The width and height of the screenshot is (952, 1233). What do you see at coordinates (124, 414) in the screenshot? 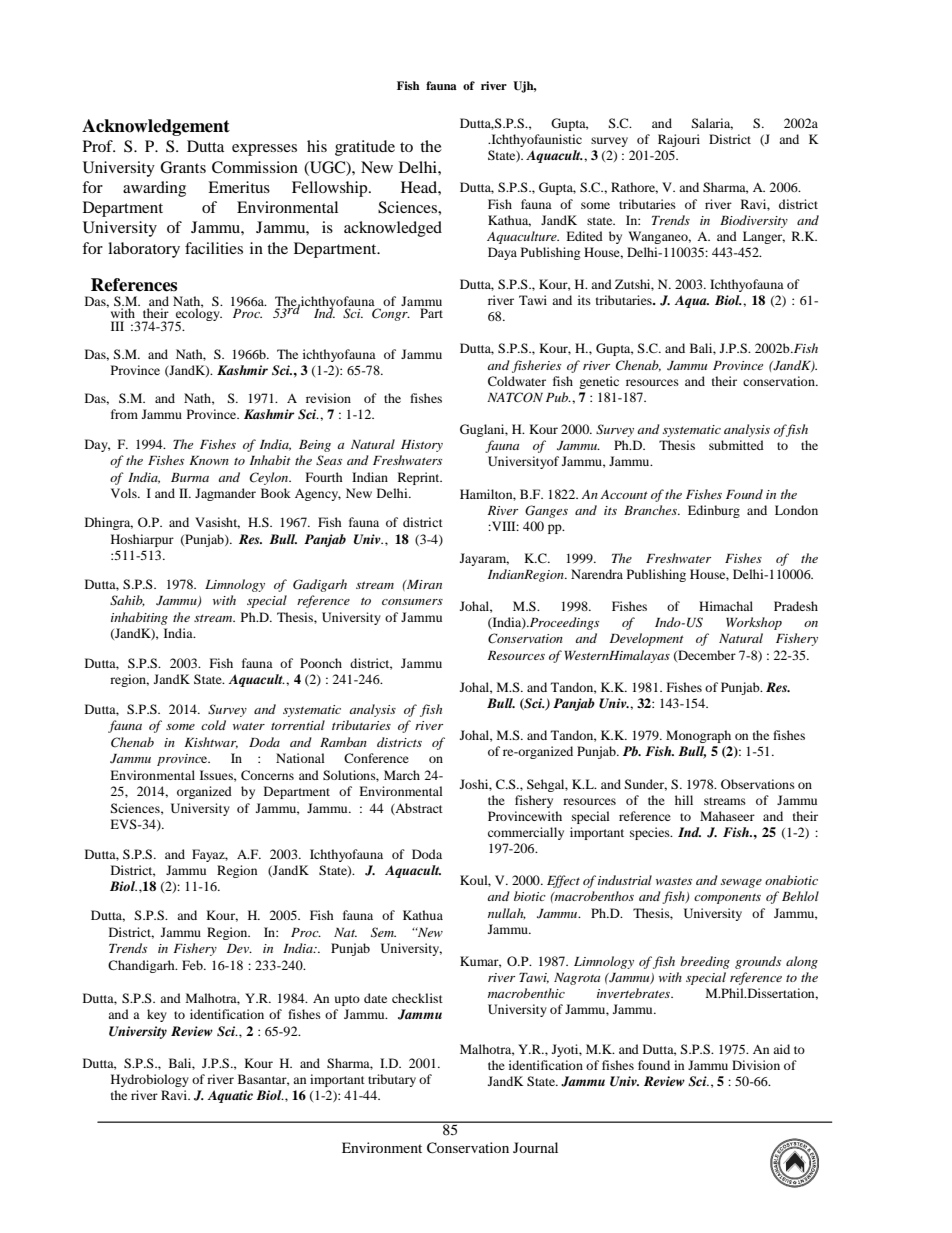
I see `from` at bounding box center [124, 414].
